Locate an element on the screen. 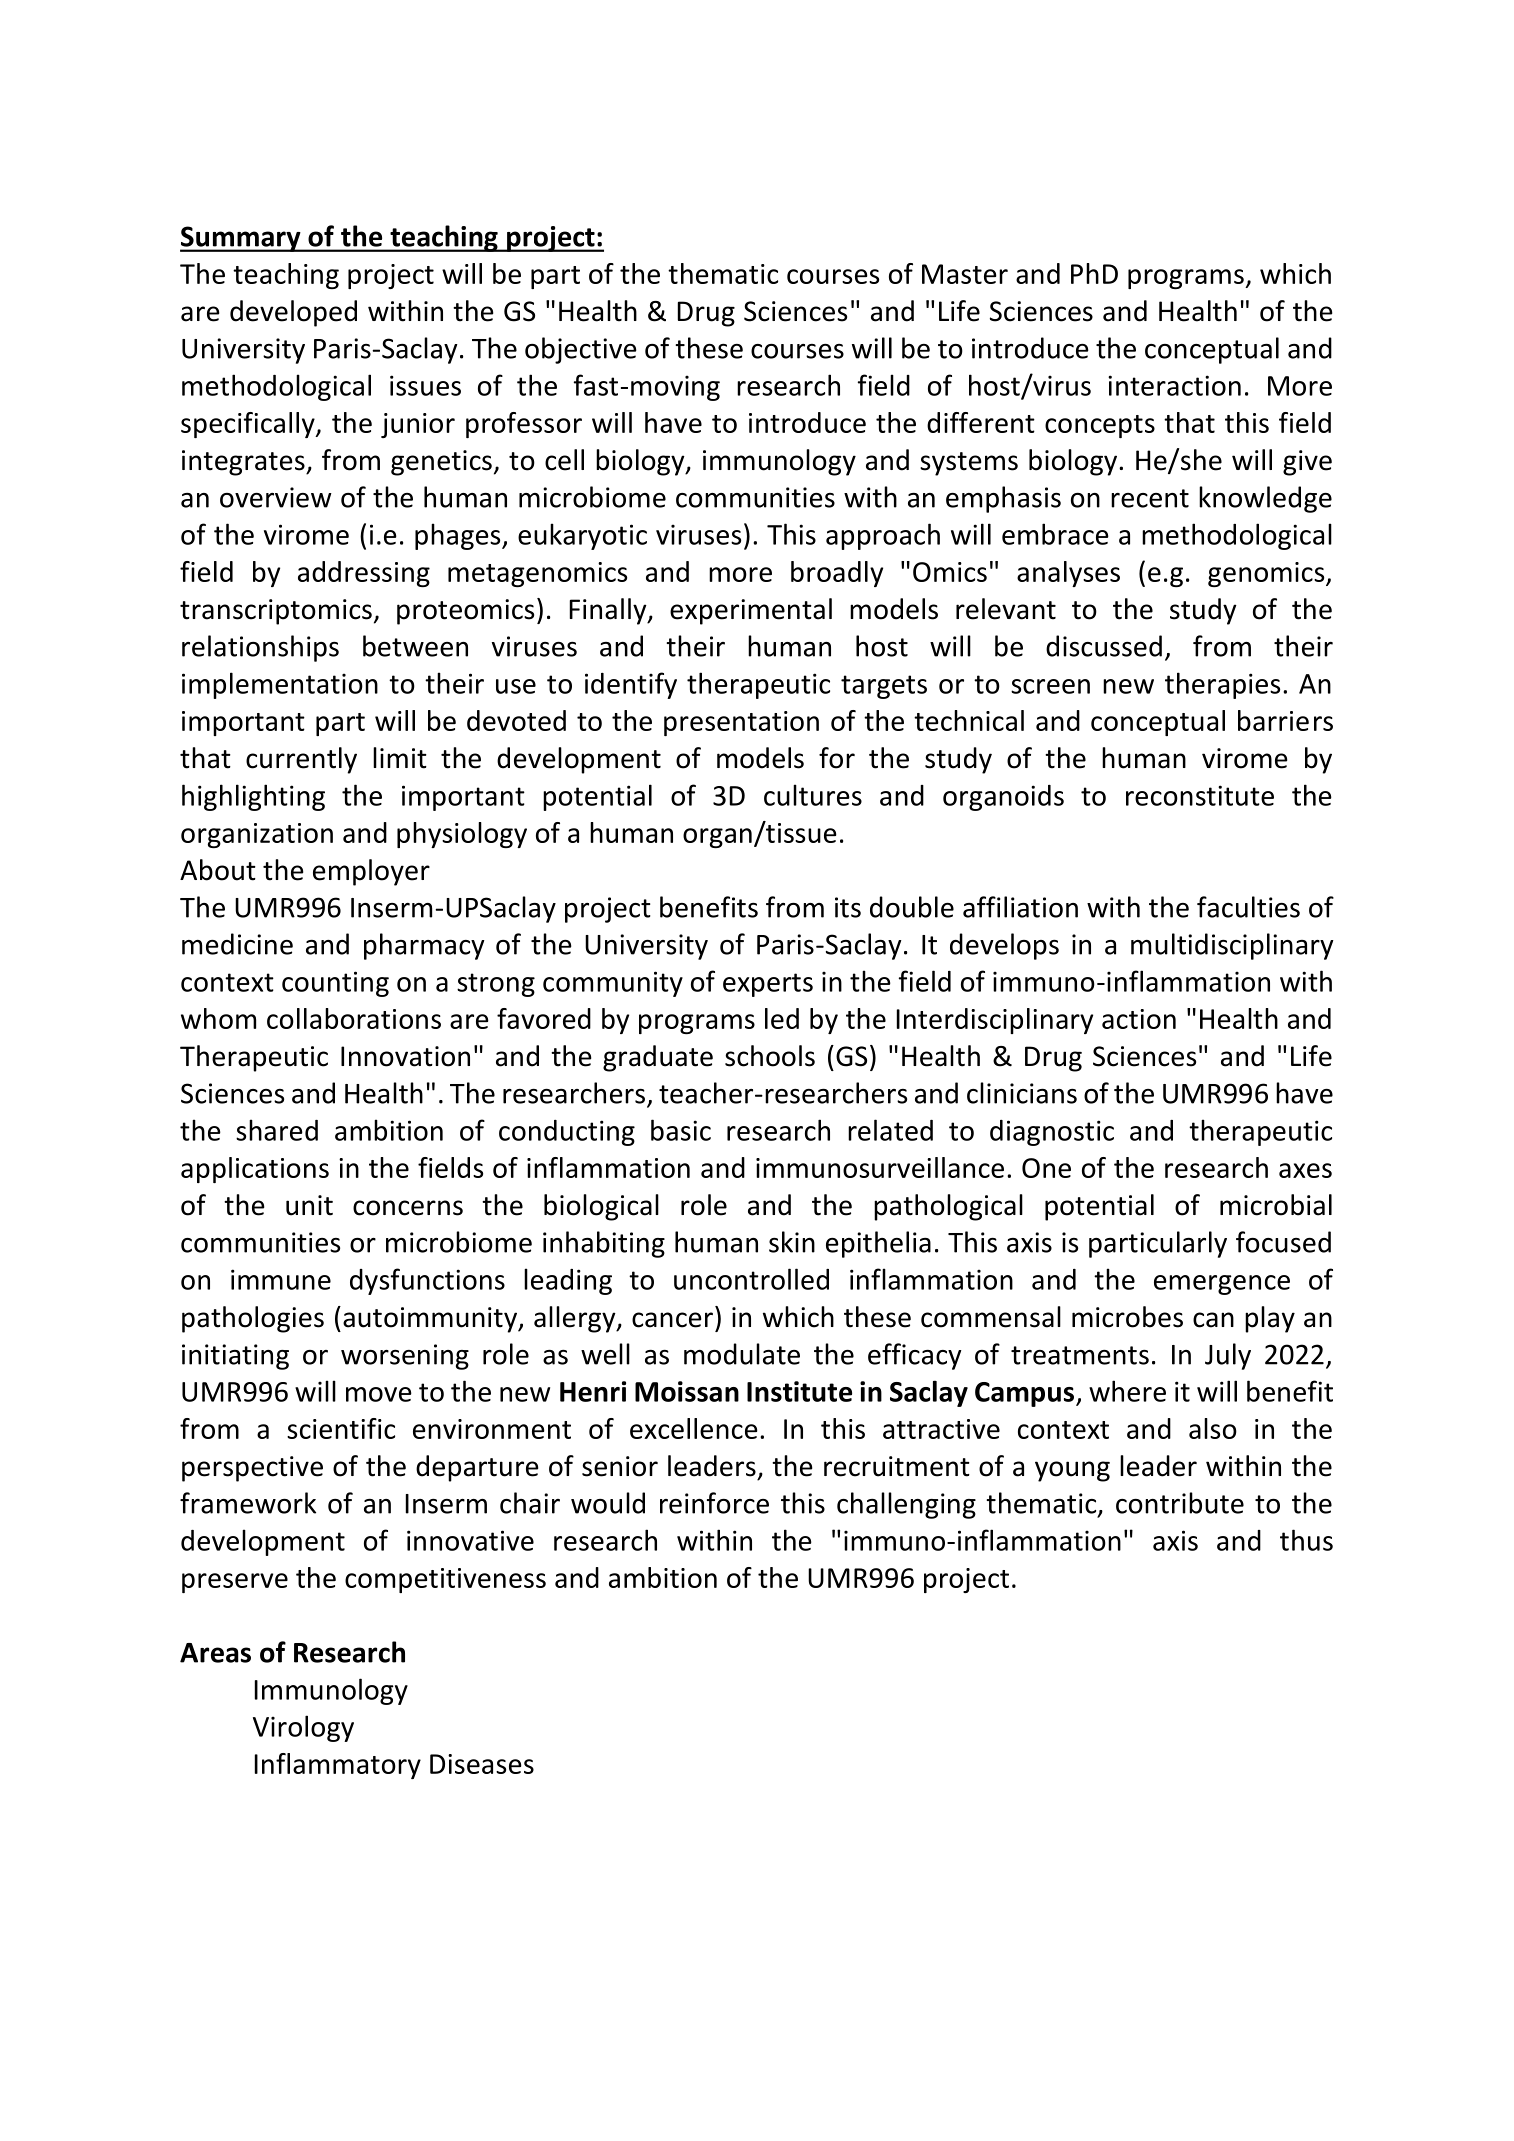  emergence is located at coordinates (1222, 1285).
